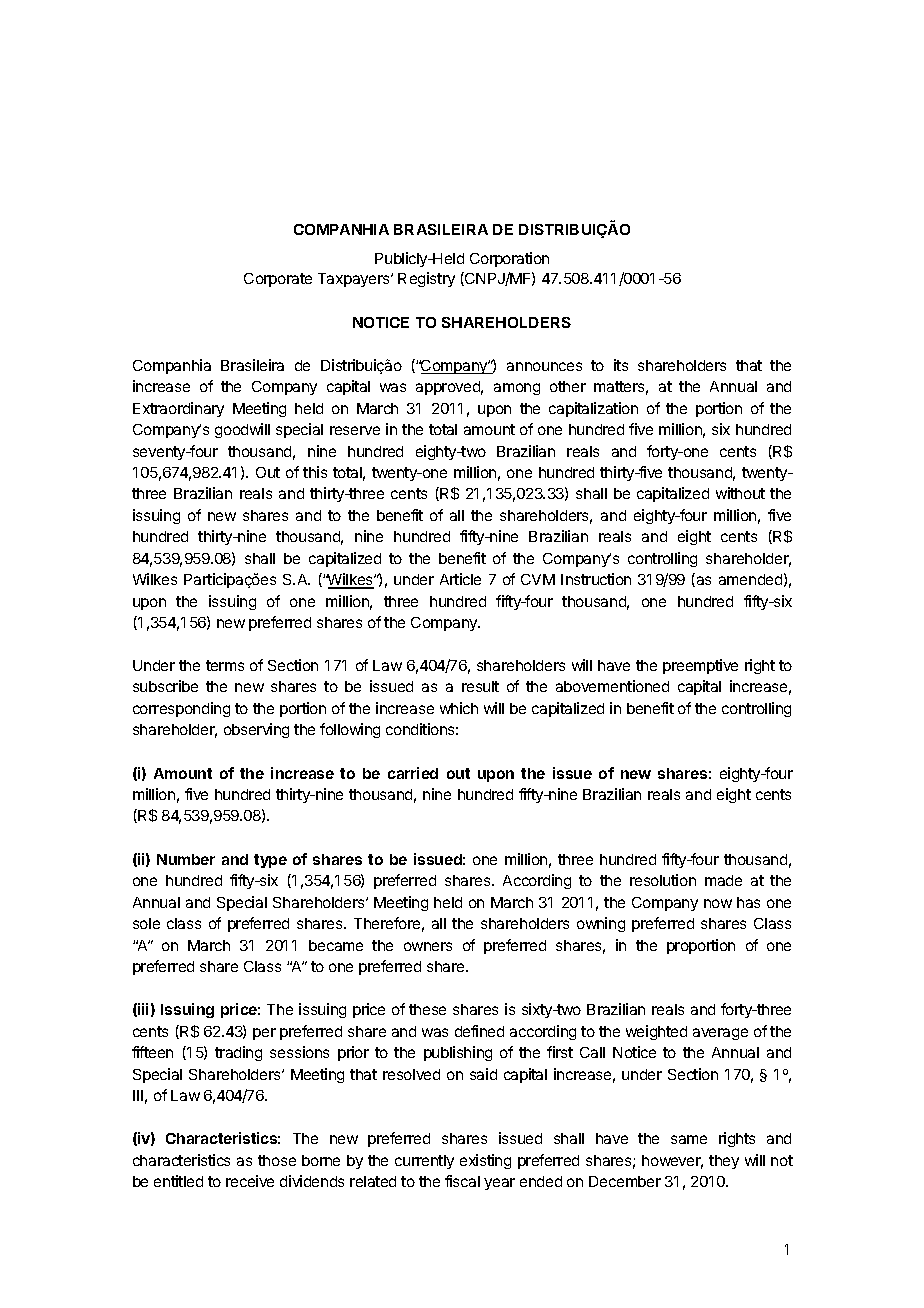 Image resolution: width=924 pixels, height=1308 pixels. I want to click on Corporate, so click(278, 280).
